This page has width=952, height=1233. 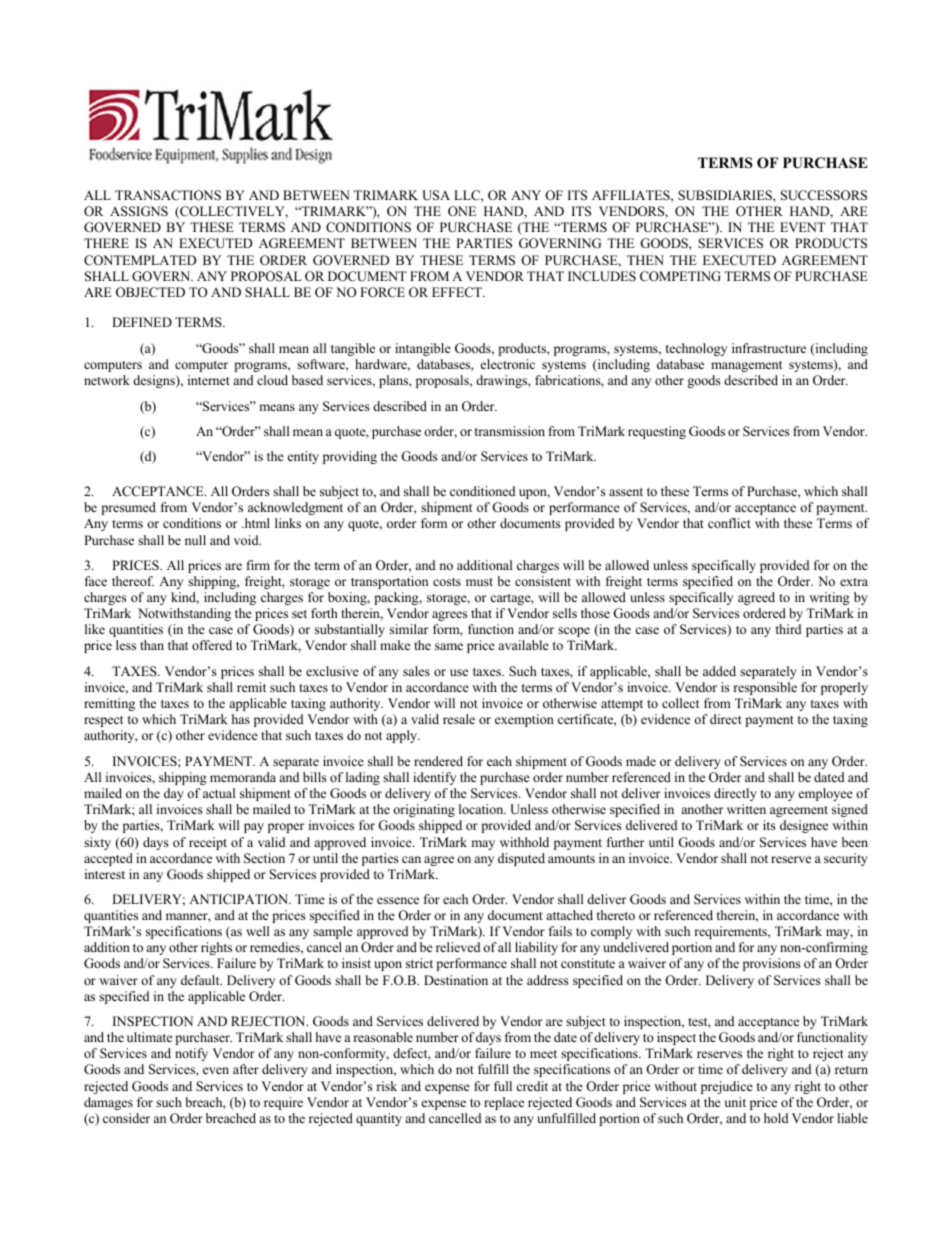 I want to click on conflict, so click(x=729, y=523).
